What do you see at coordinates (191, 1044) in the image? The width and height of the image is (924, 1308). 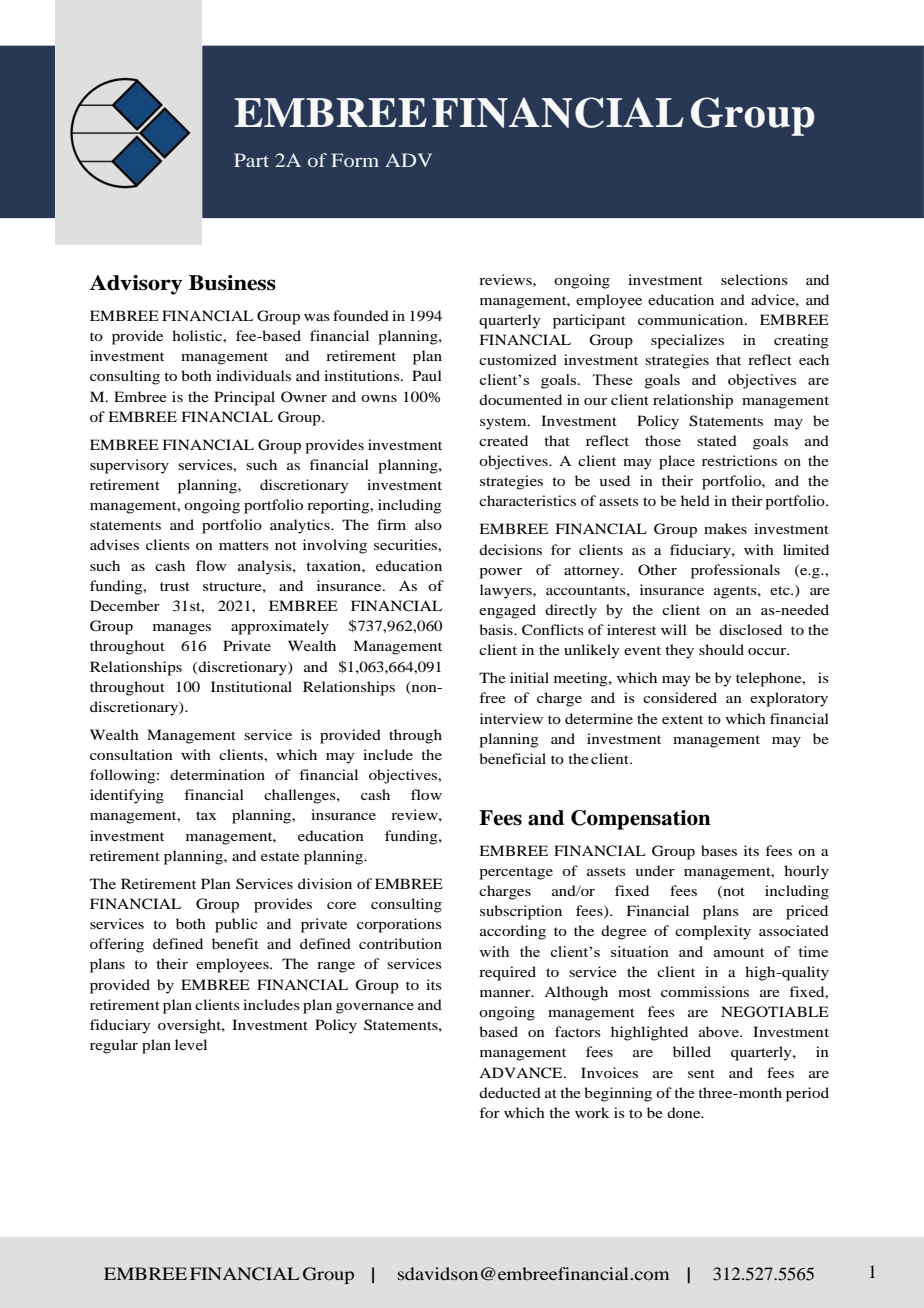 I see `level` at bounding box center [191, 1044].
